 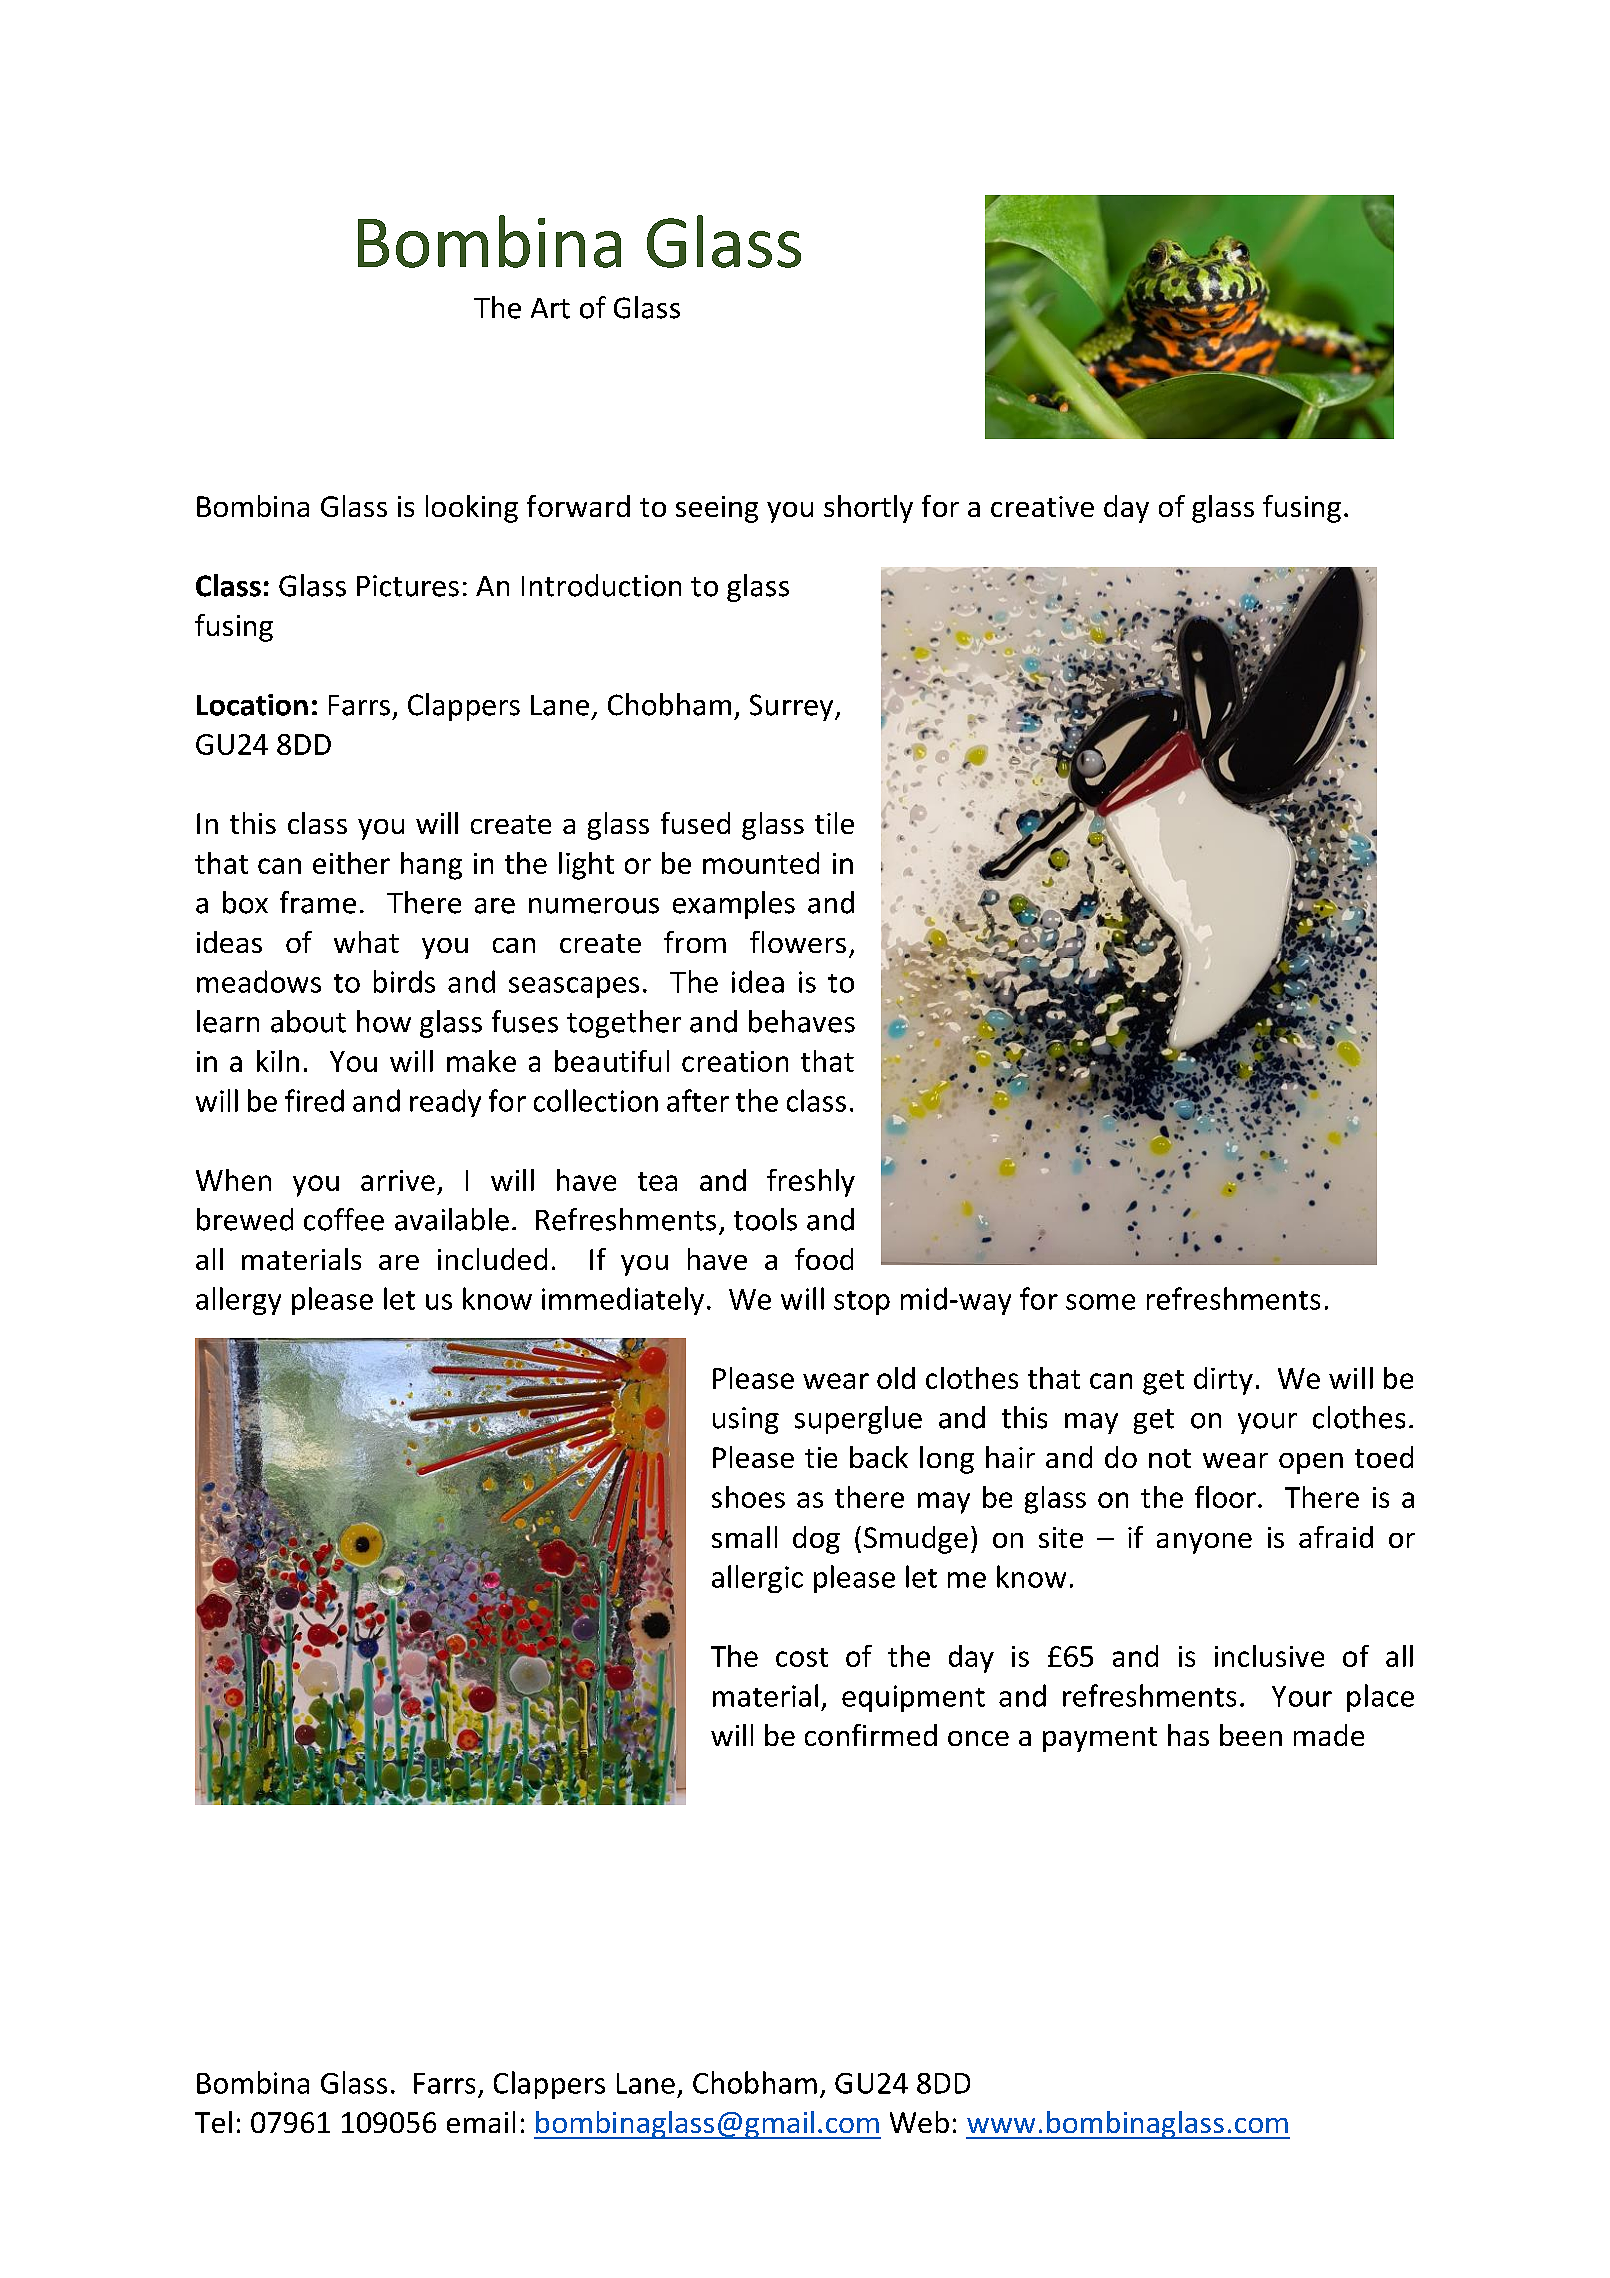 I want to click on email, so click(x=481, y=2122).
